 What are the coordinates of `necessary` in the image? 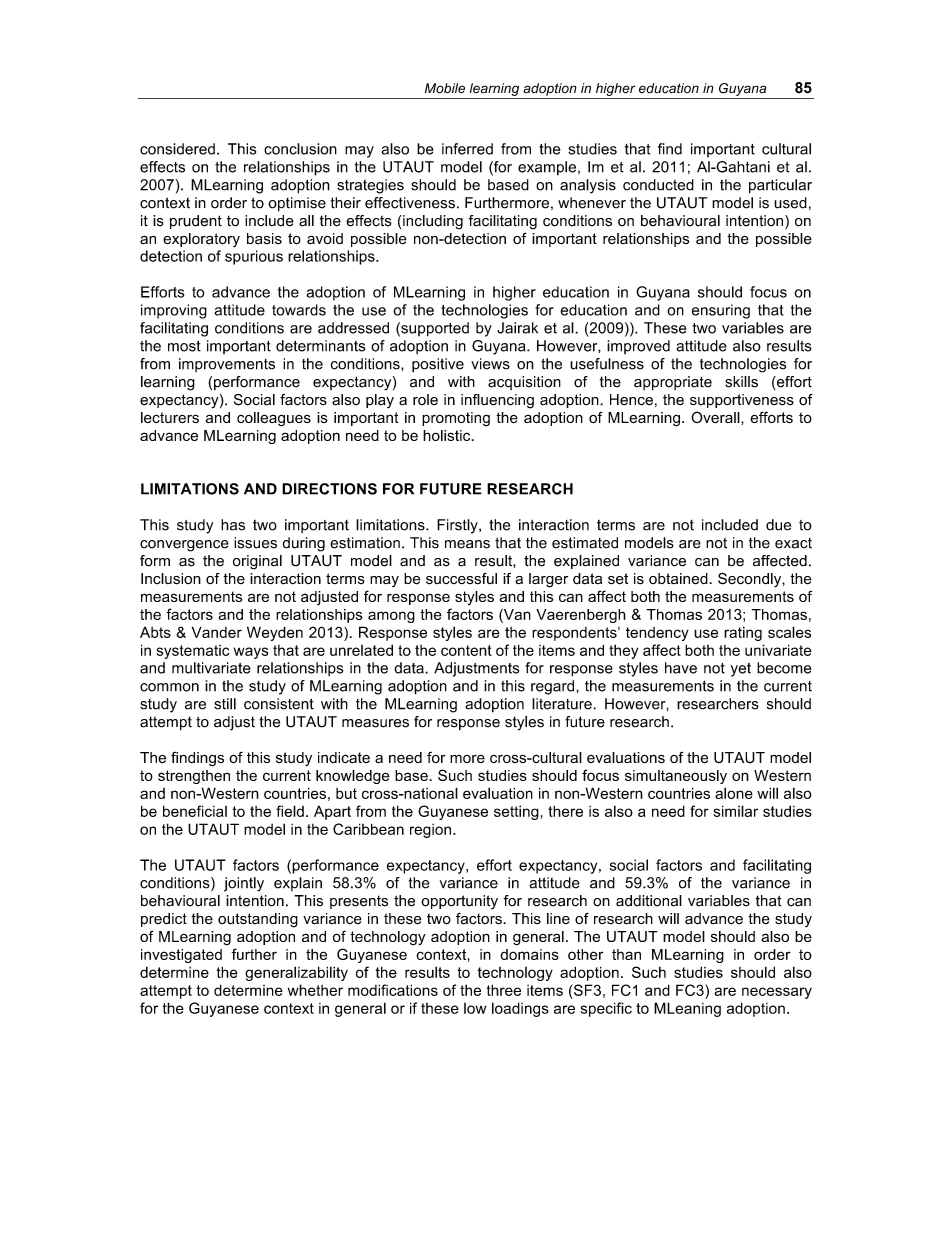 It's located at (777, 993).
